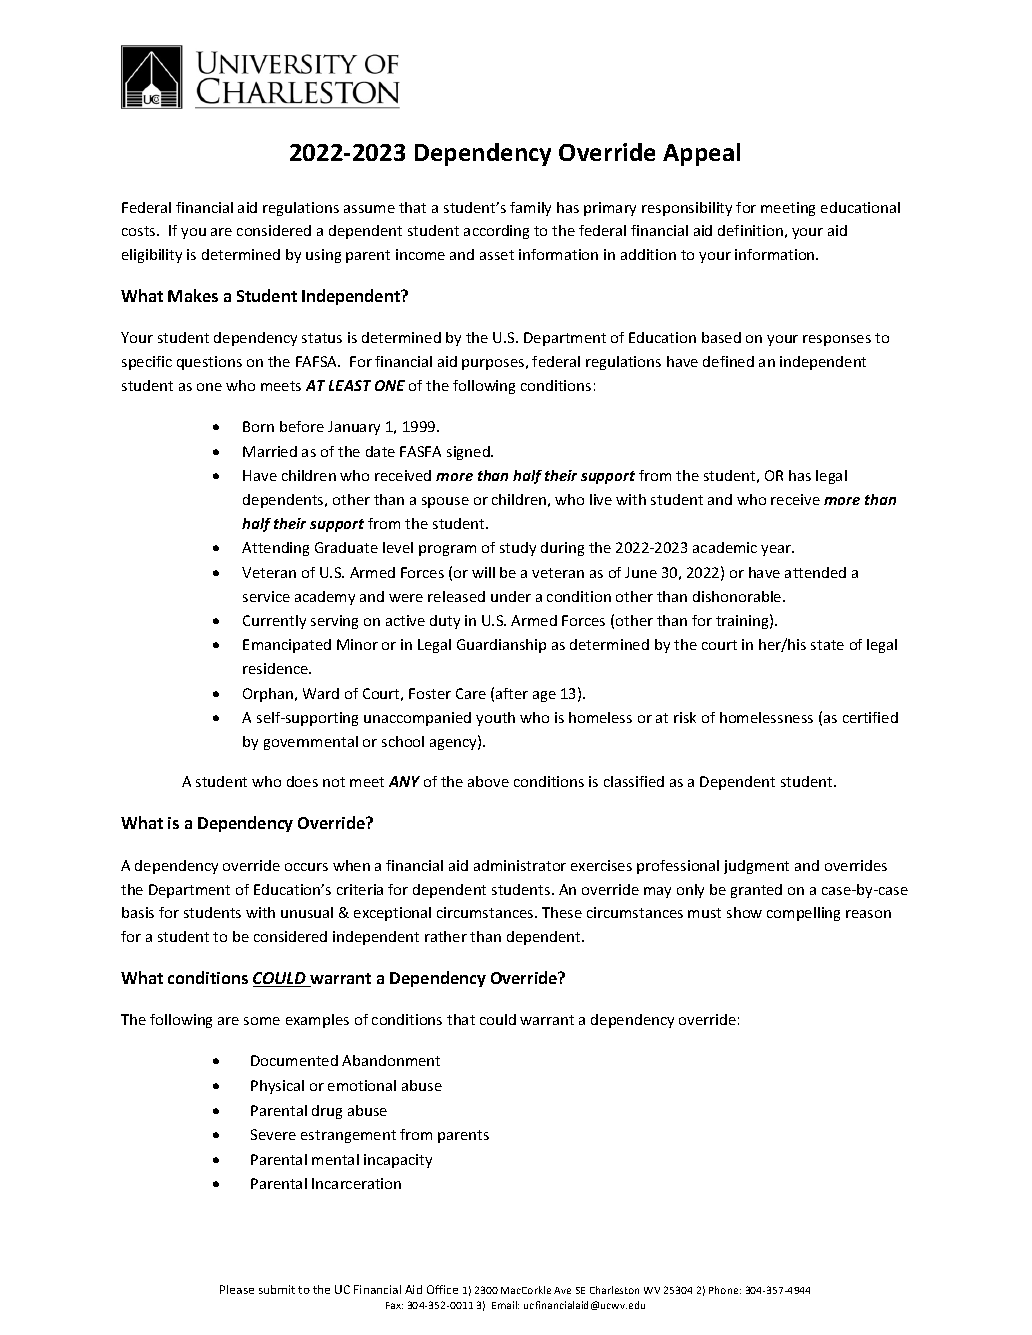 Image resolution: width=1032 pixels, height=1335 pixels. Describe the element at coordinates (140, 231) in the screenshot. I see `costs` at that location.
